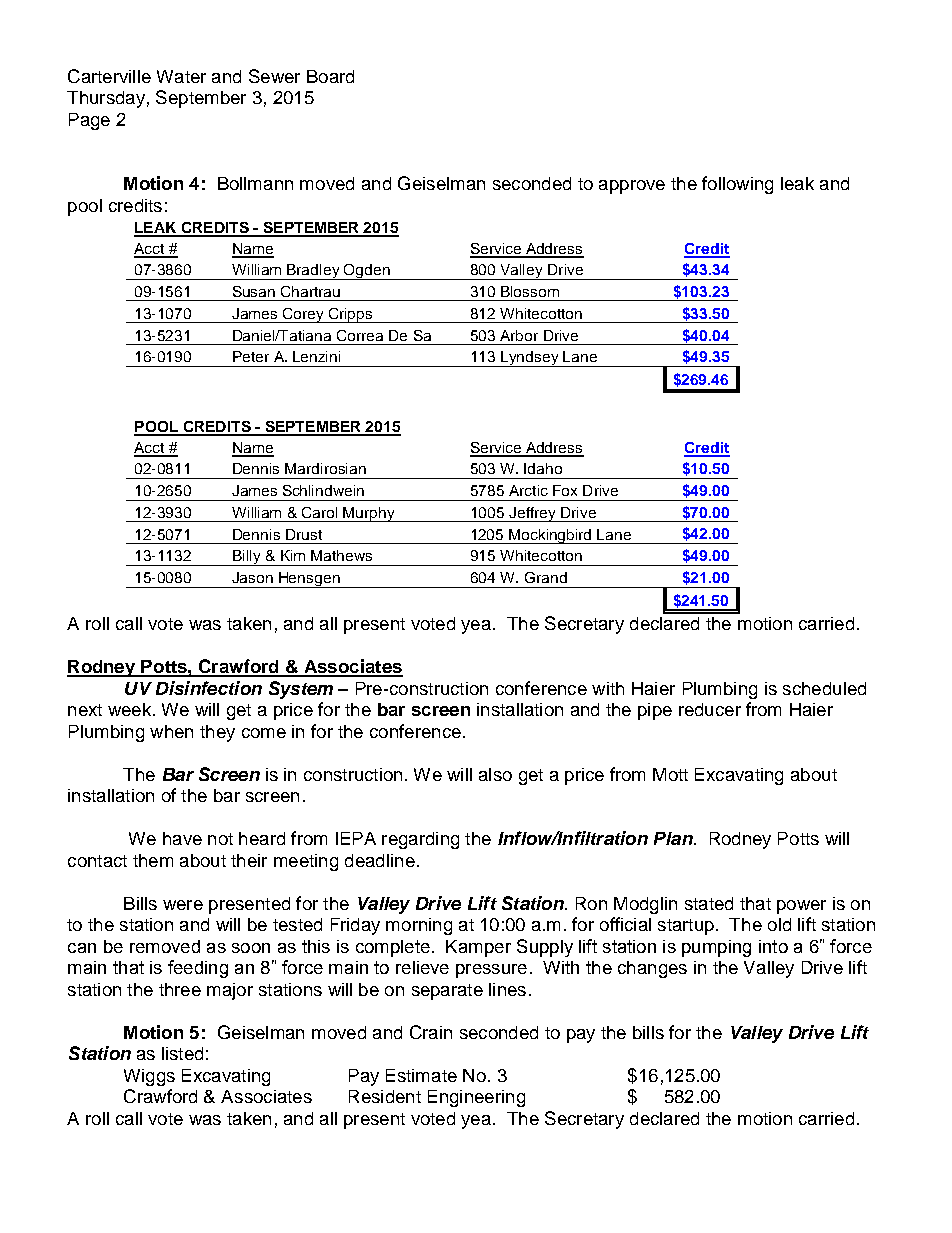  What do you see at coordinates (181, 76) in the document?
I see `Water` at bounding box center [181, 76].
